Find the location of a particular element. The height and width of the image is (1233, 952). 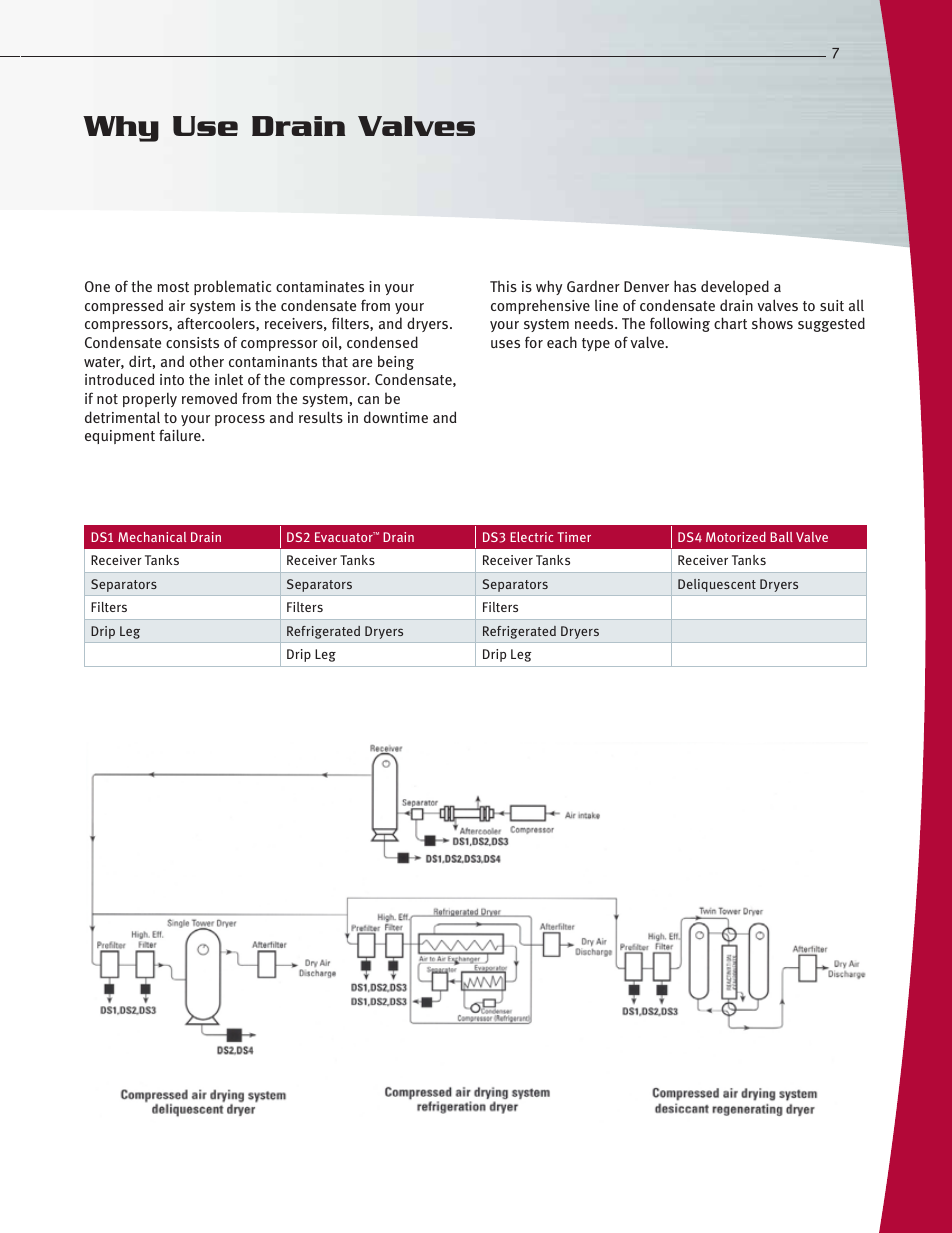

developed is located at coordinates (735, 287).
